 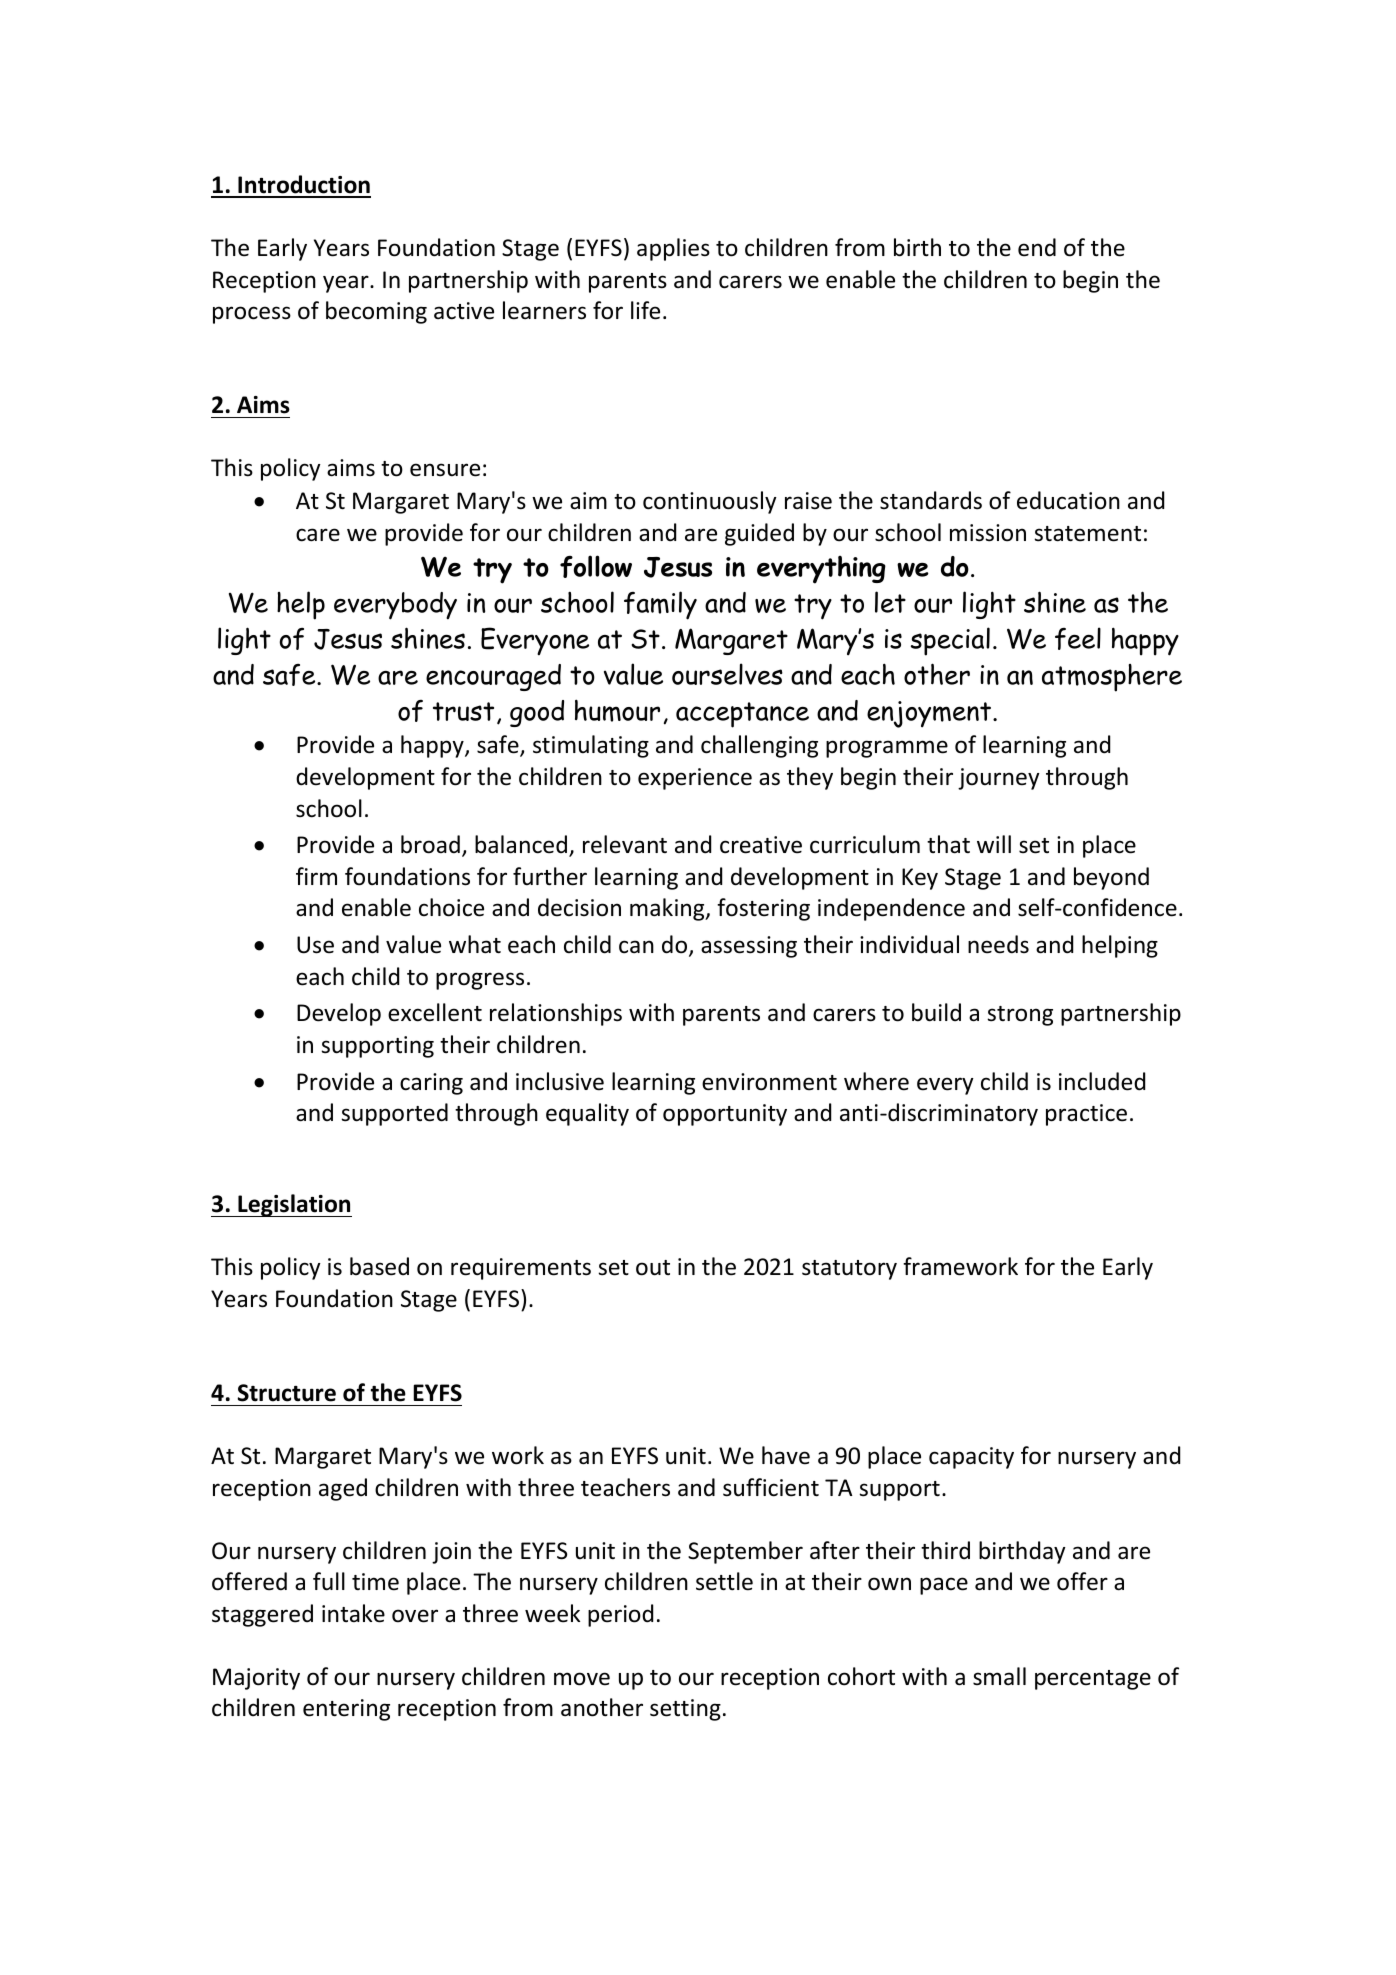 I want to click on out, so click(x=653, y=1268).
